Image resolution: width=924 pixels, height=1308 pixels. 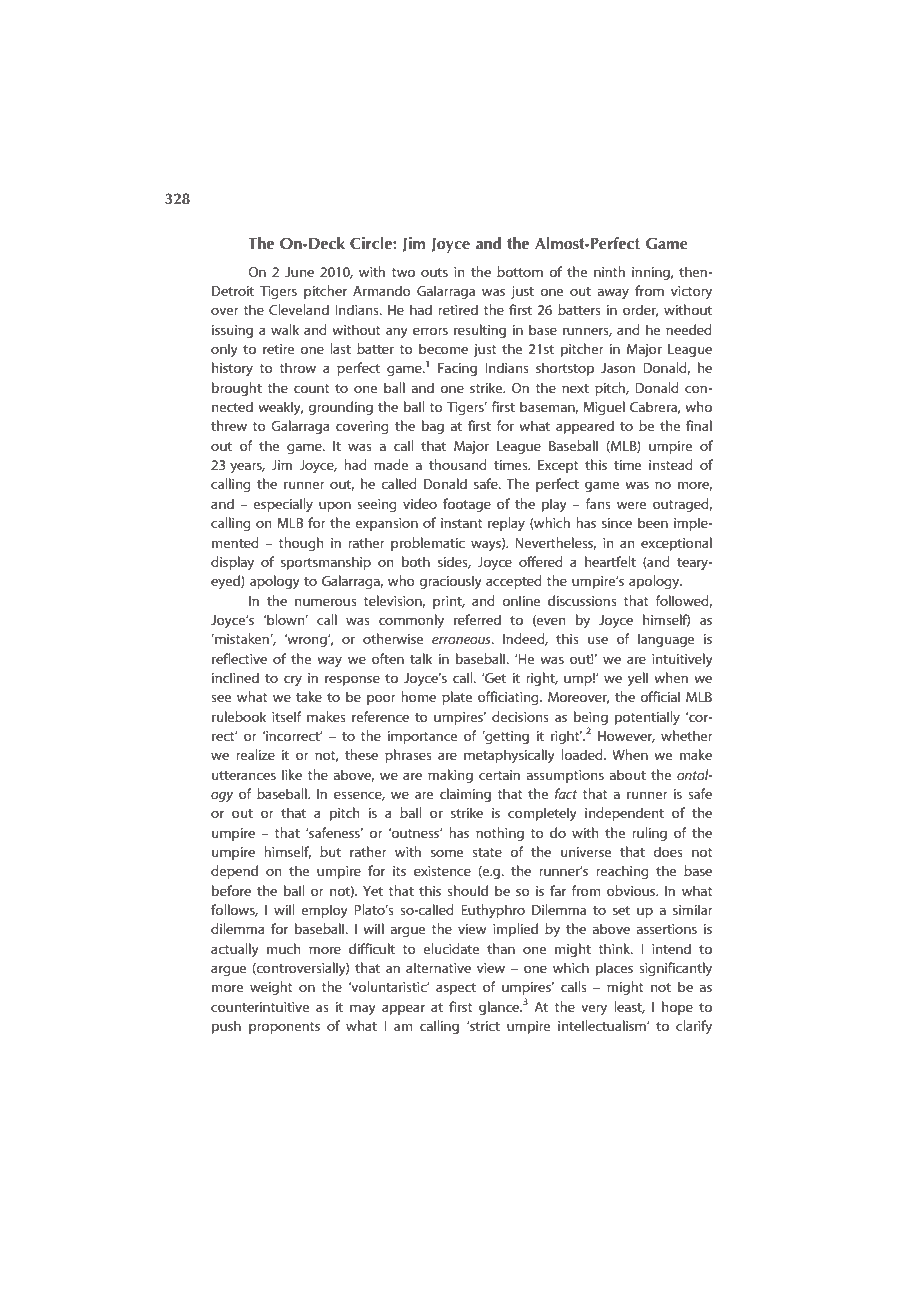 I want to click on language, so click(x=666, y=640).
